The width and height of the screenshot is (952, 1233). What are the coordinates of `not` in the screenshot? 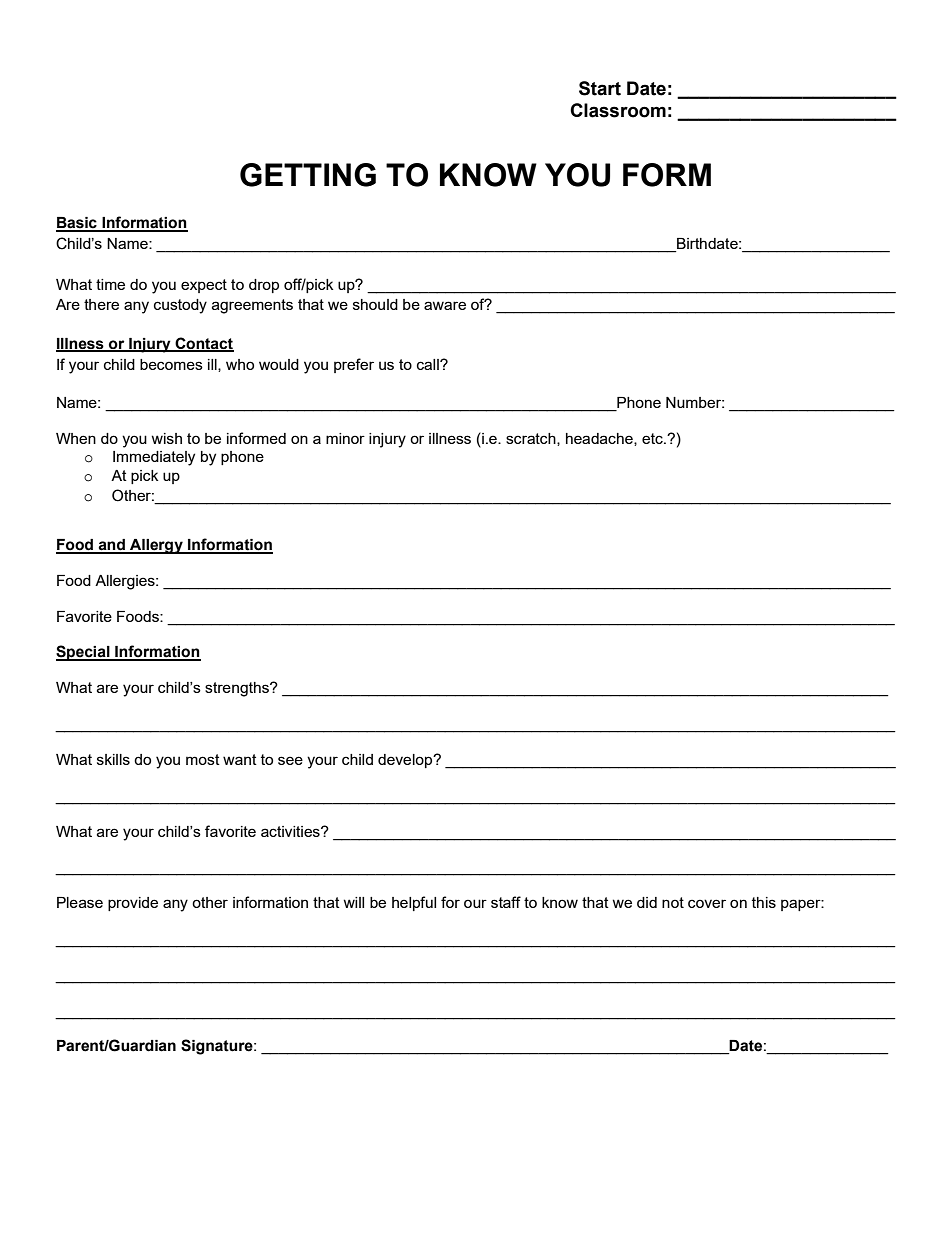 It's located at (673, 902).
